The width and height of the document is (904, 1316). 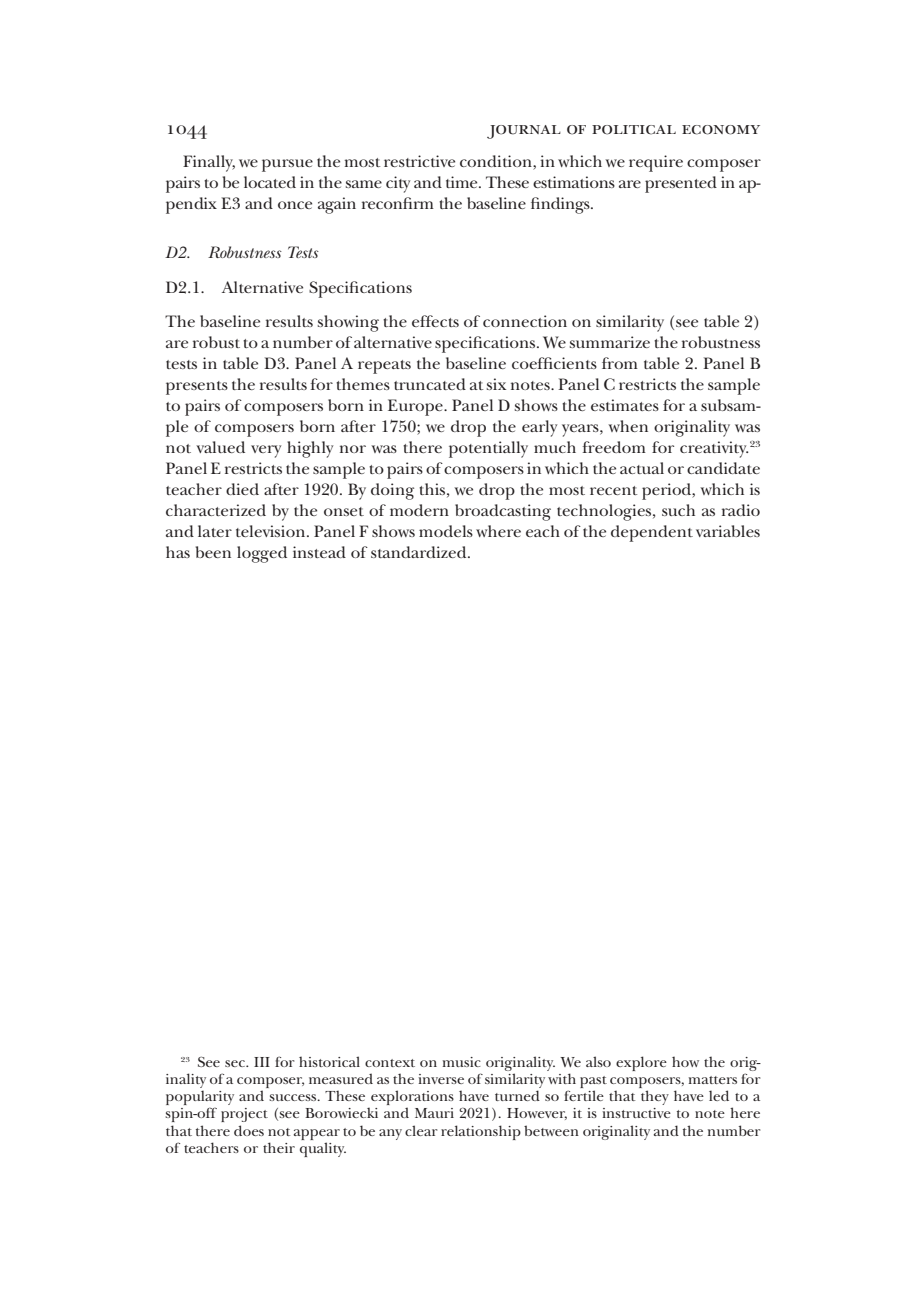 I want to click on located, so click(x=270, y=182).
